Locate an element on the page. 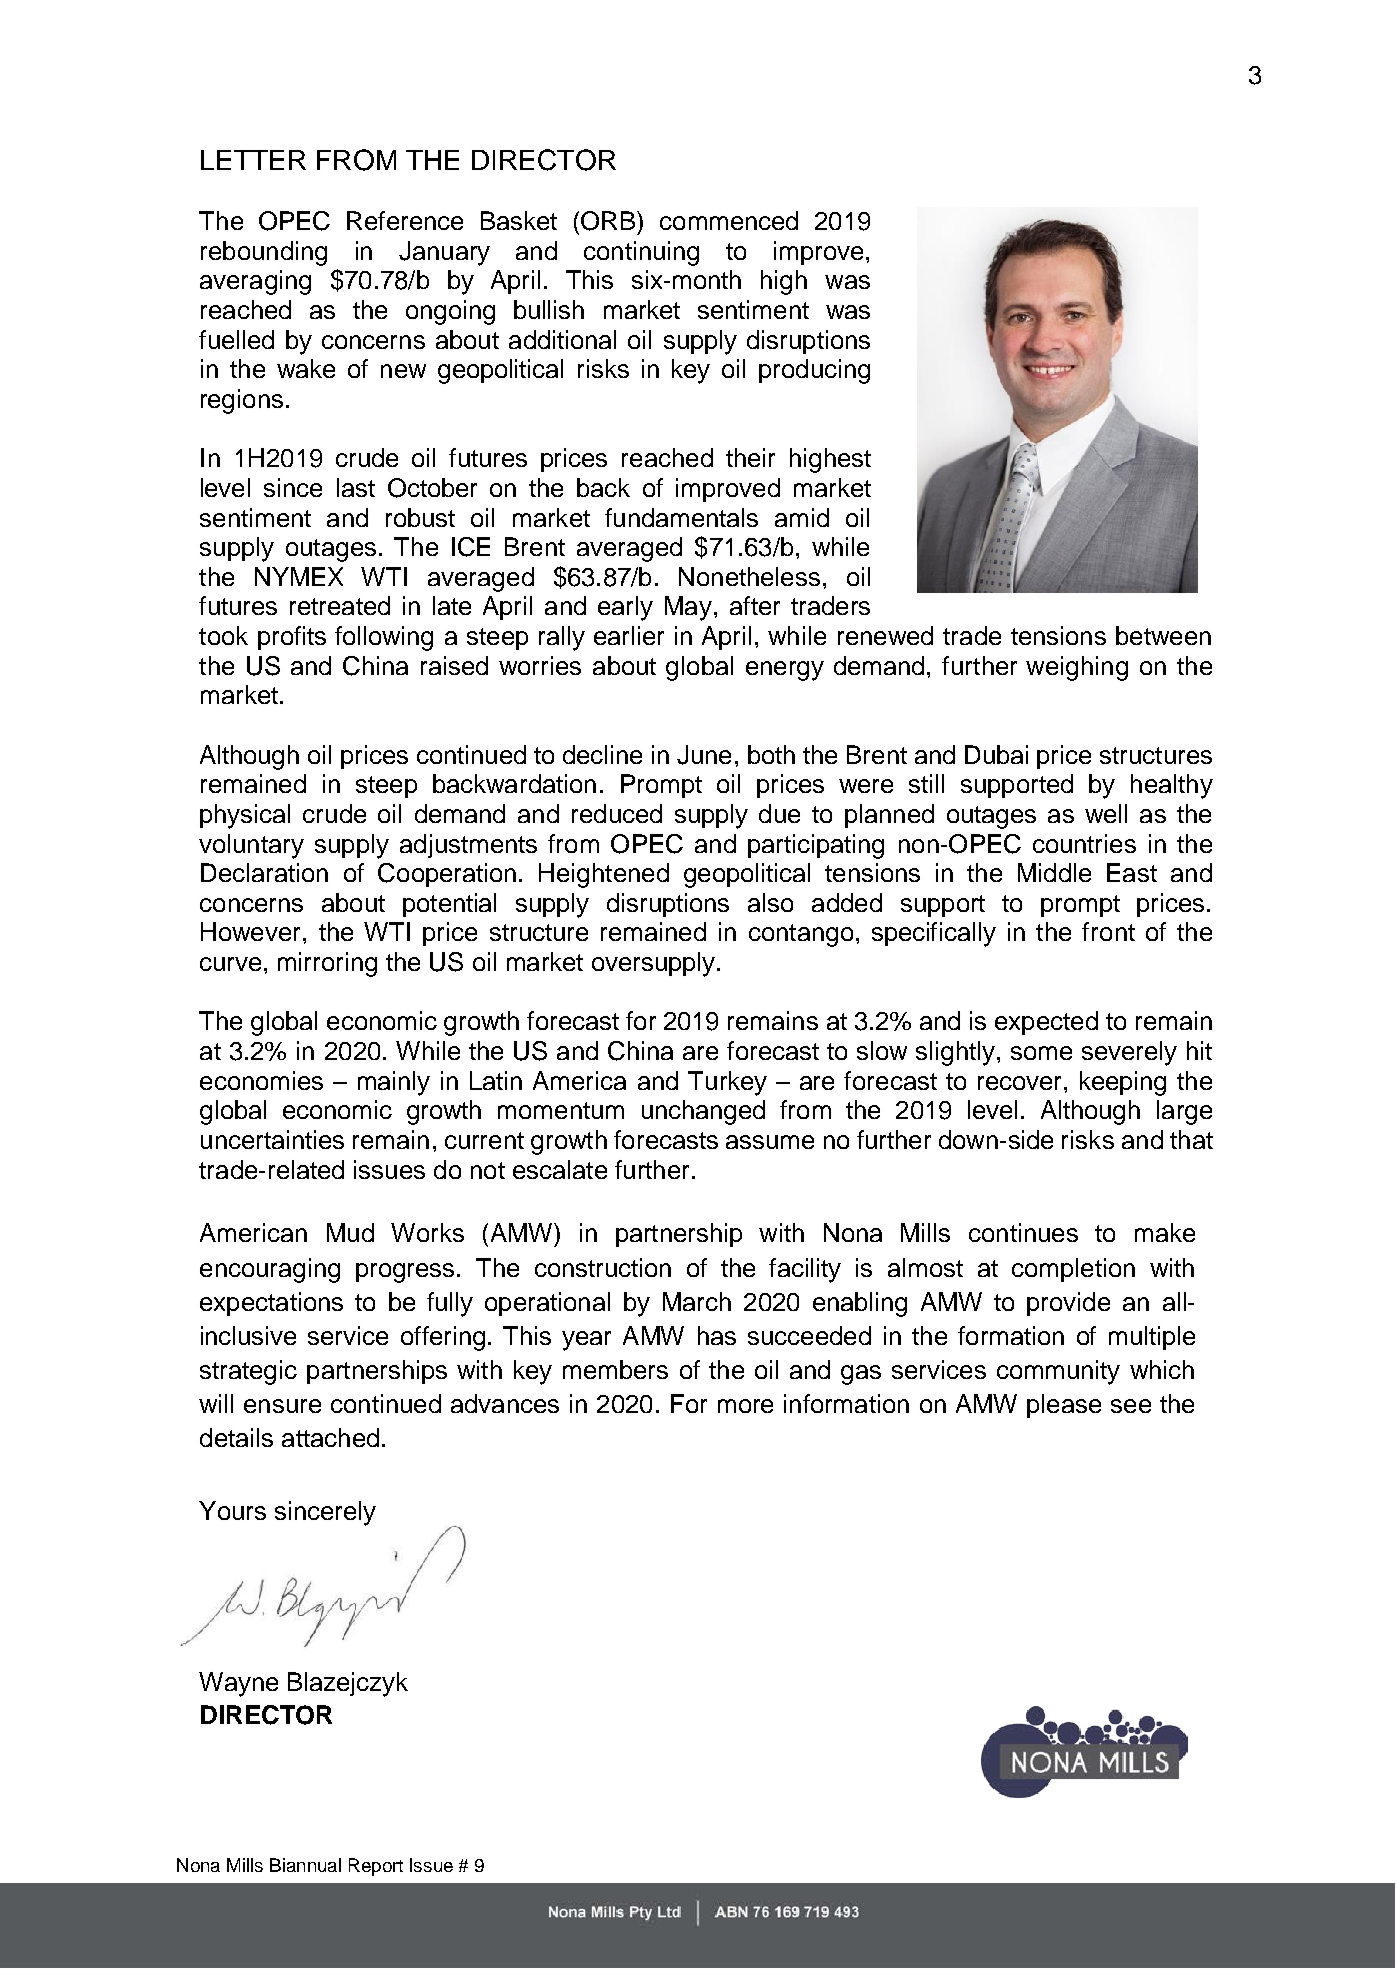 The width and height of the page is (1396, 1974). Reference is located at coordinates (405, 220).
